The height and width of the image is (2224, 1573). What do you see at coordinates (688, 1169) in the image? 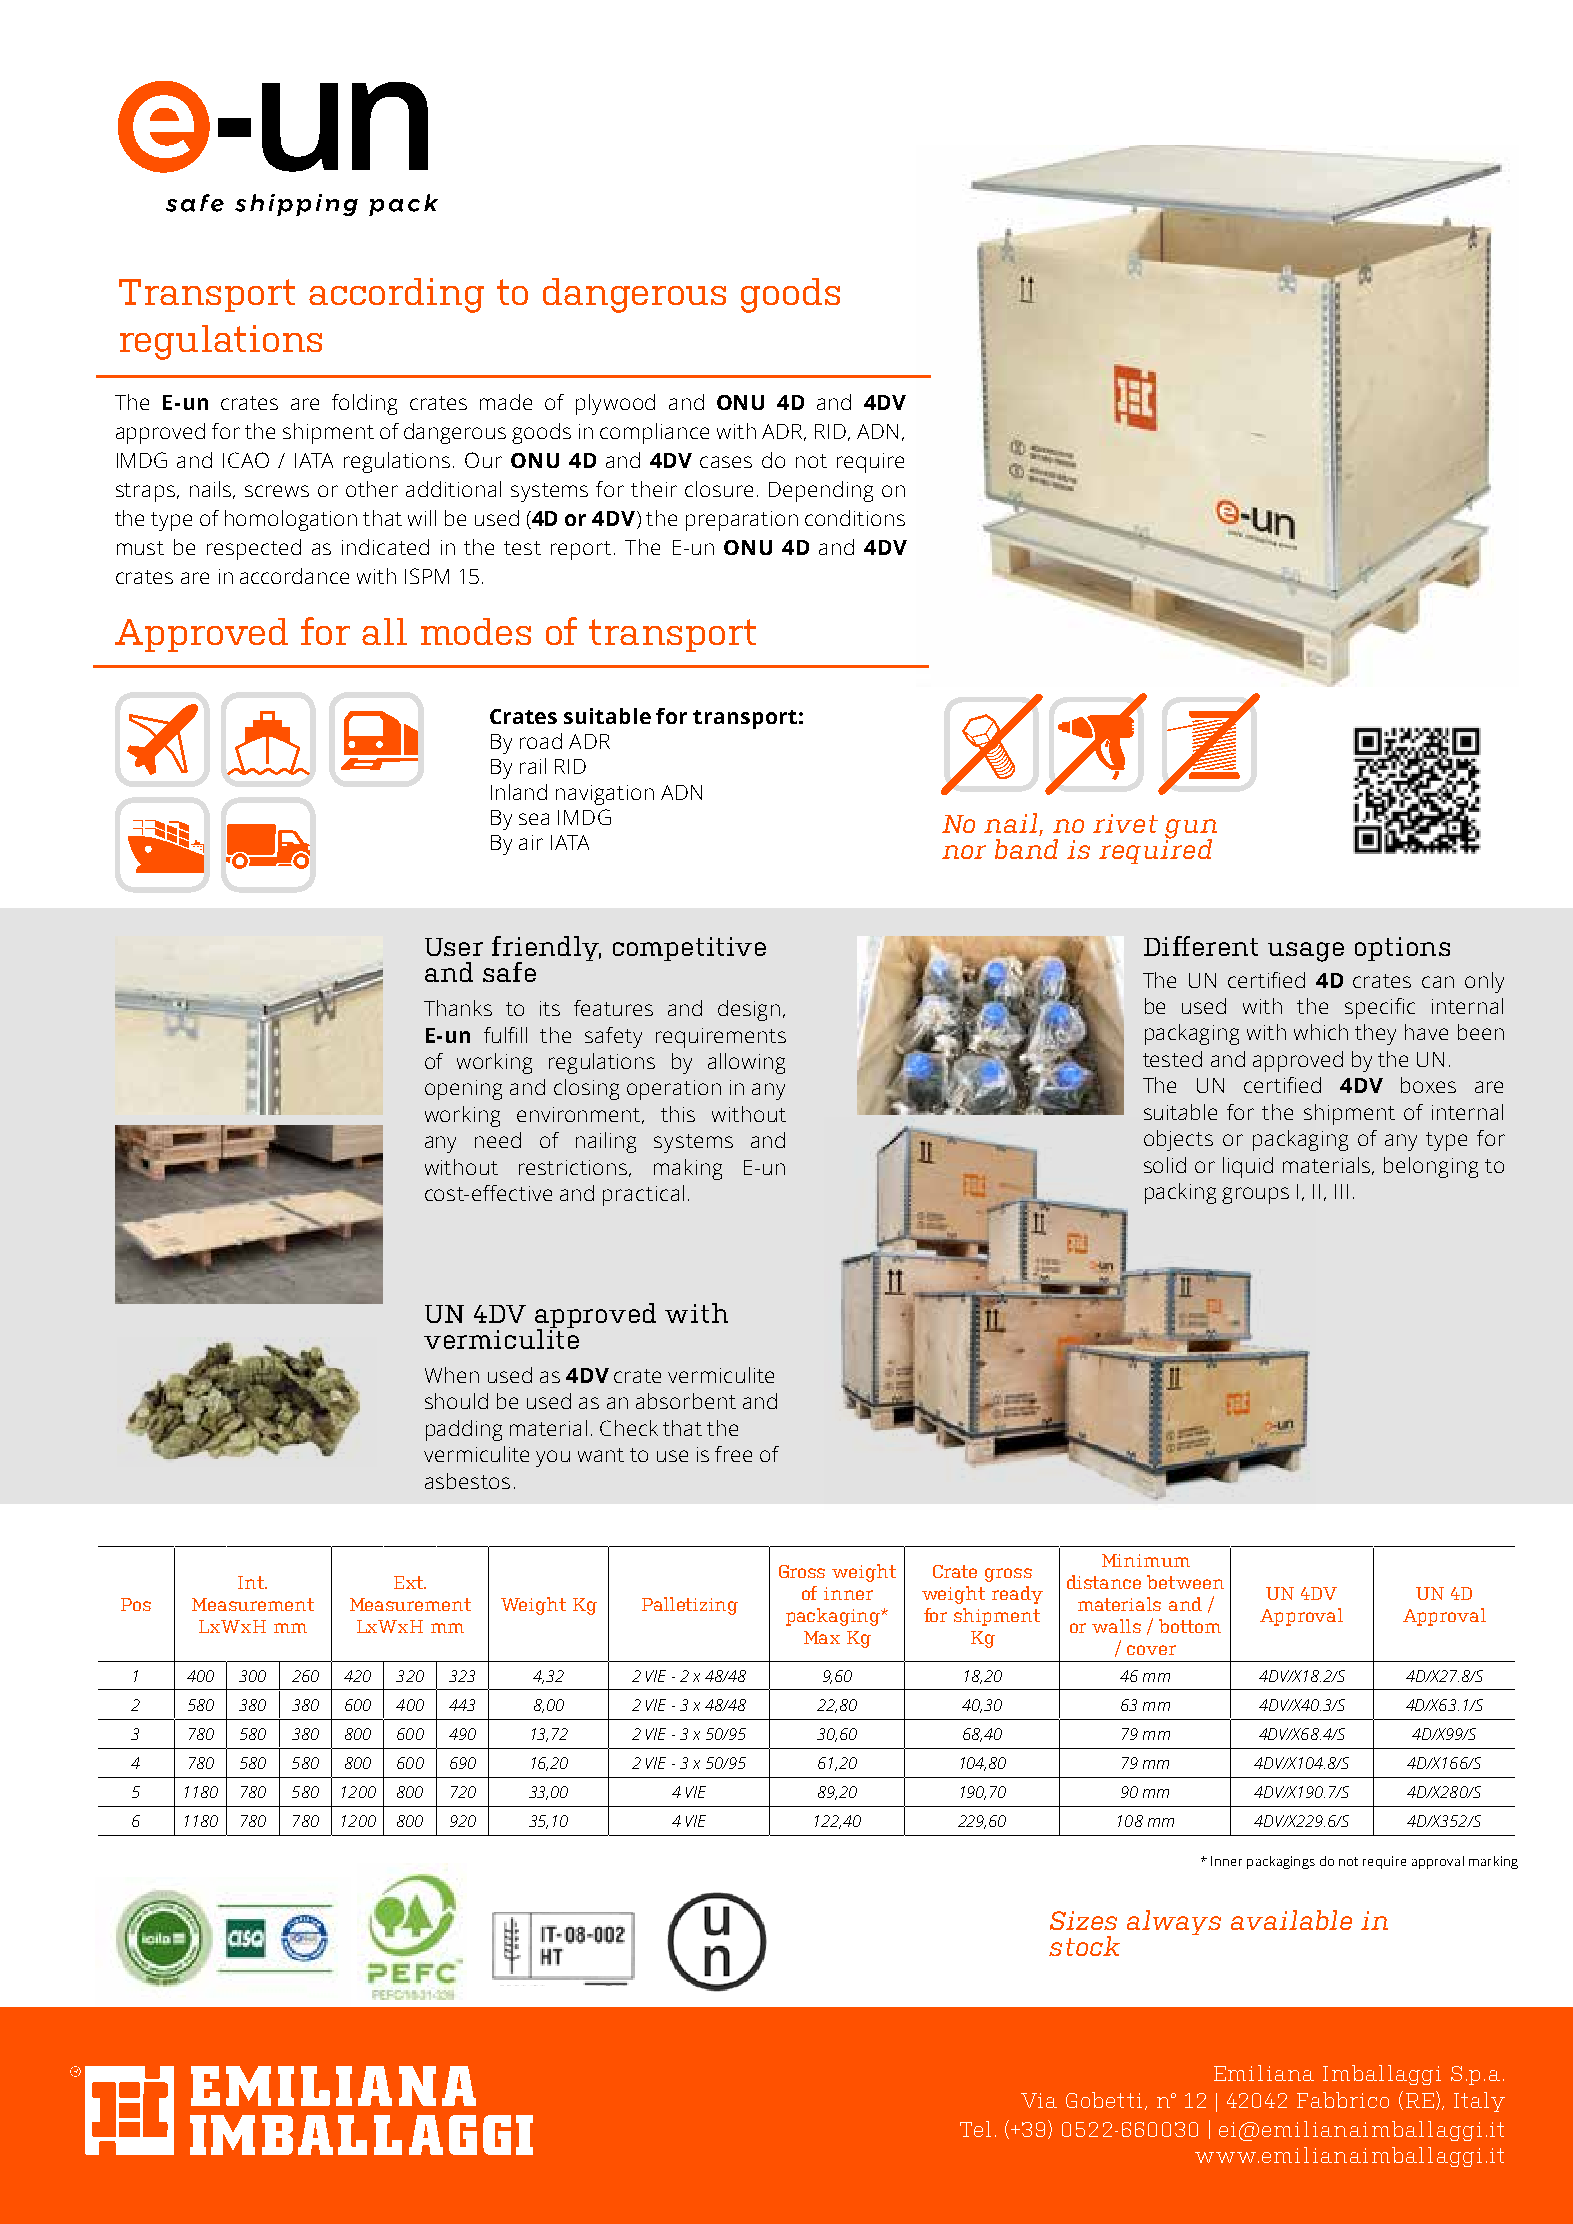
I see `making` at bounding box center [688, 1169].
